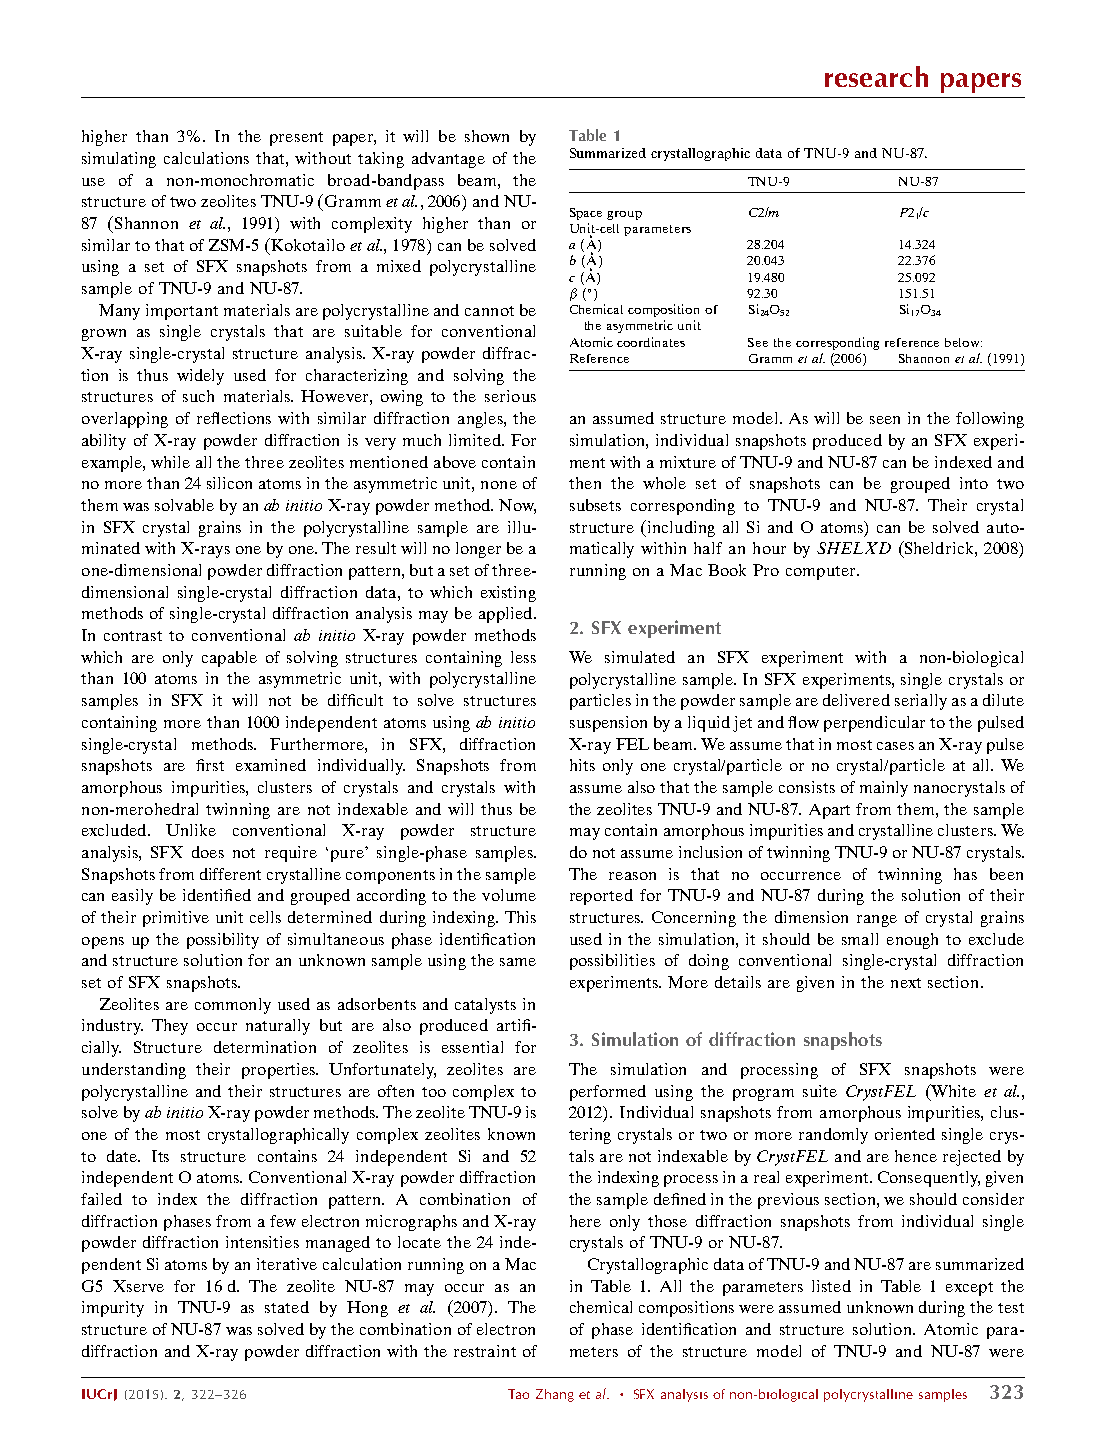 The image size is (1106, 1440). I want to click on same, so click(518, 962).
